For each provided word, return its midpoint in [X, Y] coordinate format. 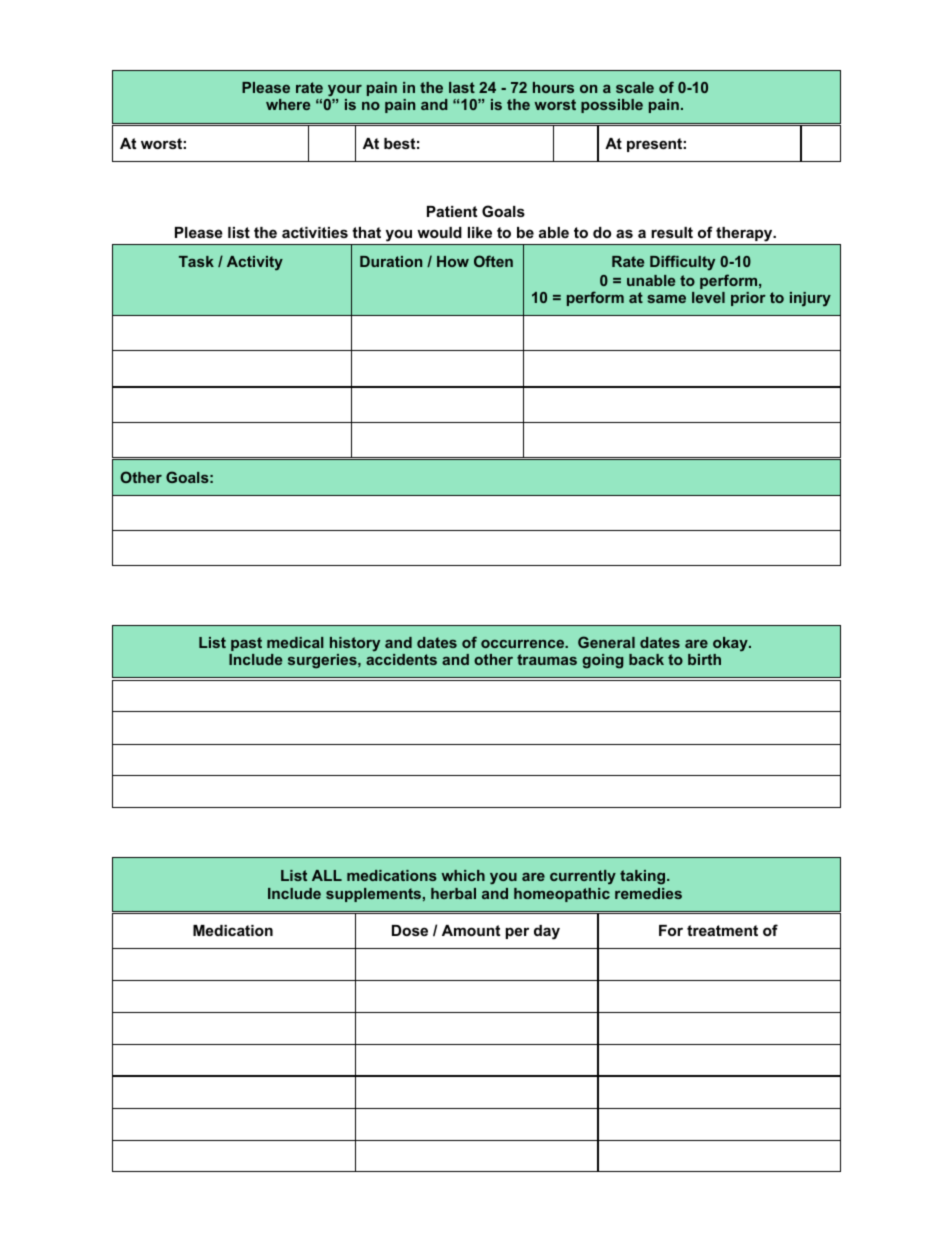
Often [493, 261]
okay [731, 644]
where [288, 104]
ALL [327, 875]
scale [635, 87]
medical [295, 642]
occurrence [524, 644]
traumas [547, 659]
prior [748, 299]
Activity [255, 263]
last [462, 87]
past [246, 644]
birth [704, 659]
